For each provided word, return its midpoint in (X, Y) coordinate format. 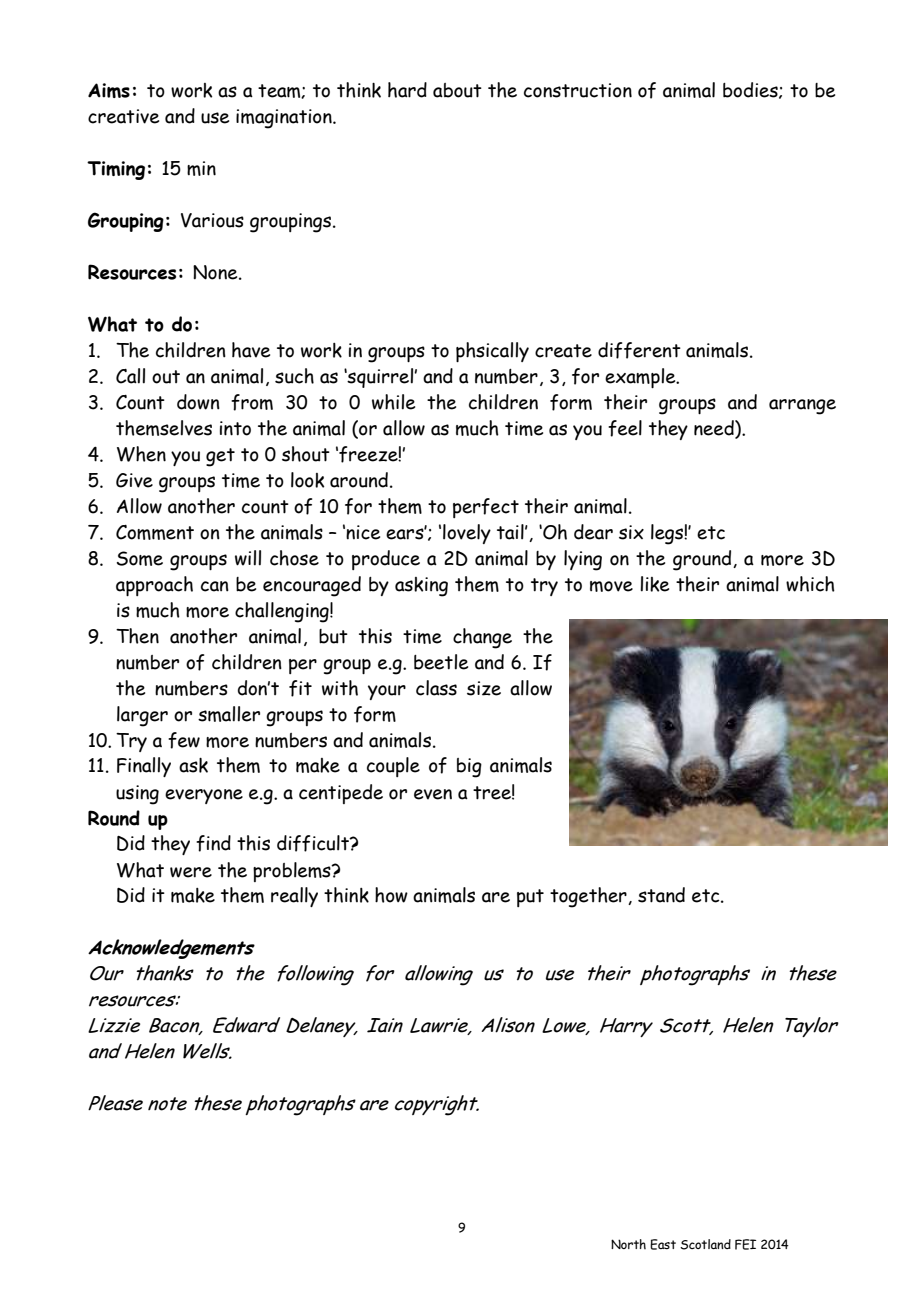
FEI (745, 1244)
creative (123, 116)
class (436, 688)
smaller (229, 714)
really (294, 897)
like (654, 584)
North (628, 1244)
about (457, 90)
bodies (751, 90)
